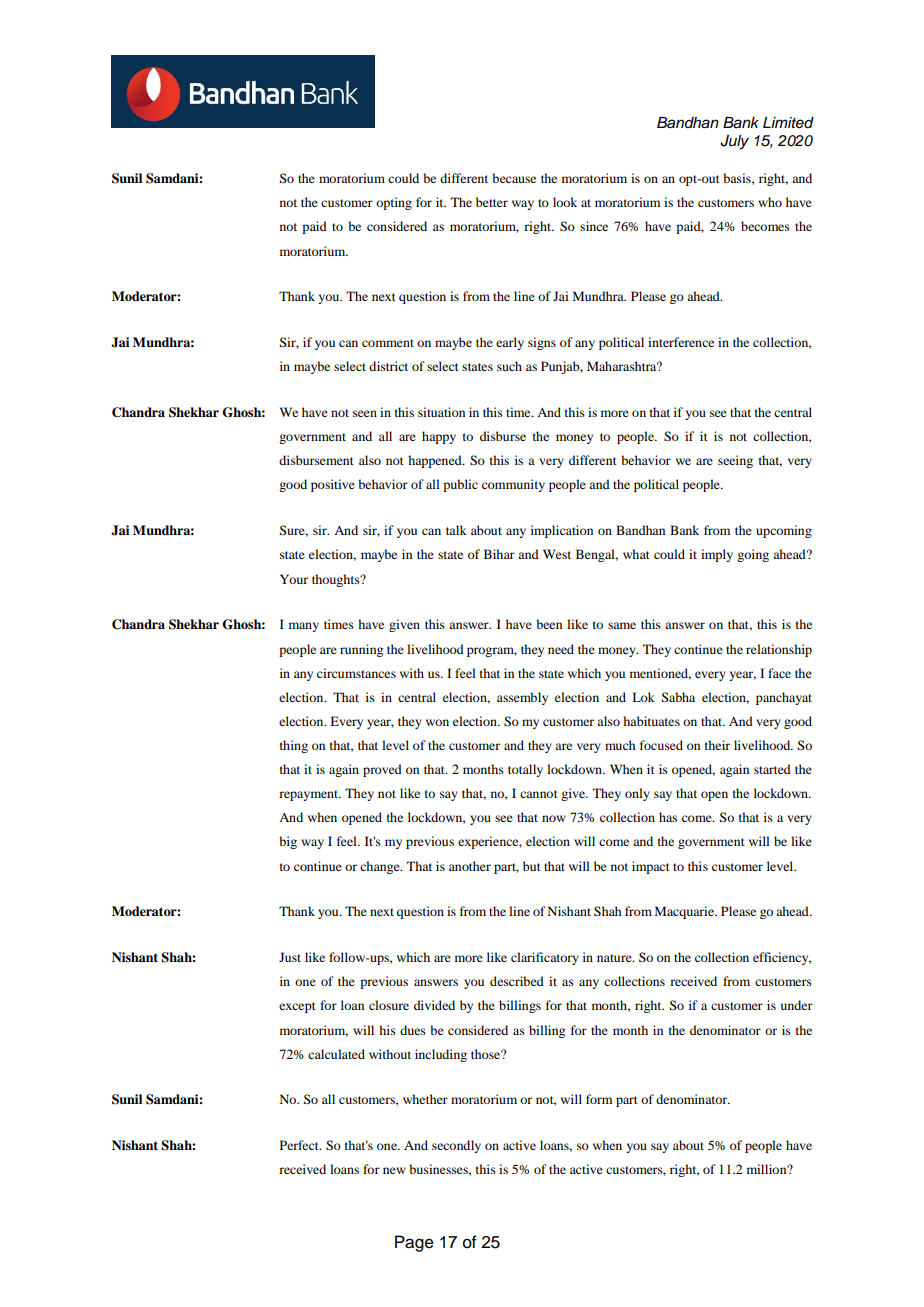 The height and width of the screenshot is (1307, 924). What do you see at coordinates (509, 366) in the screenshot?
I see `such` at bounding box center [509, 366].
